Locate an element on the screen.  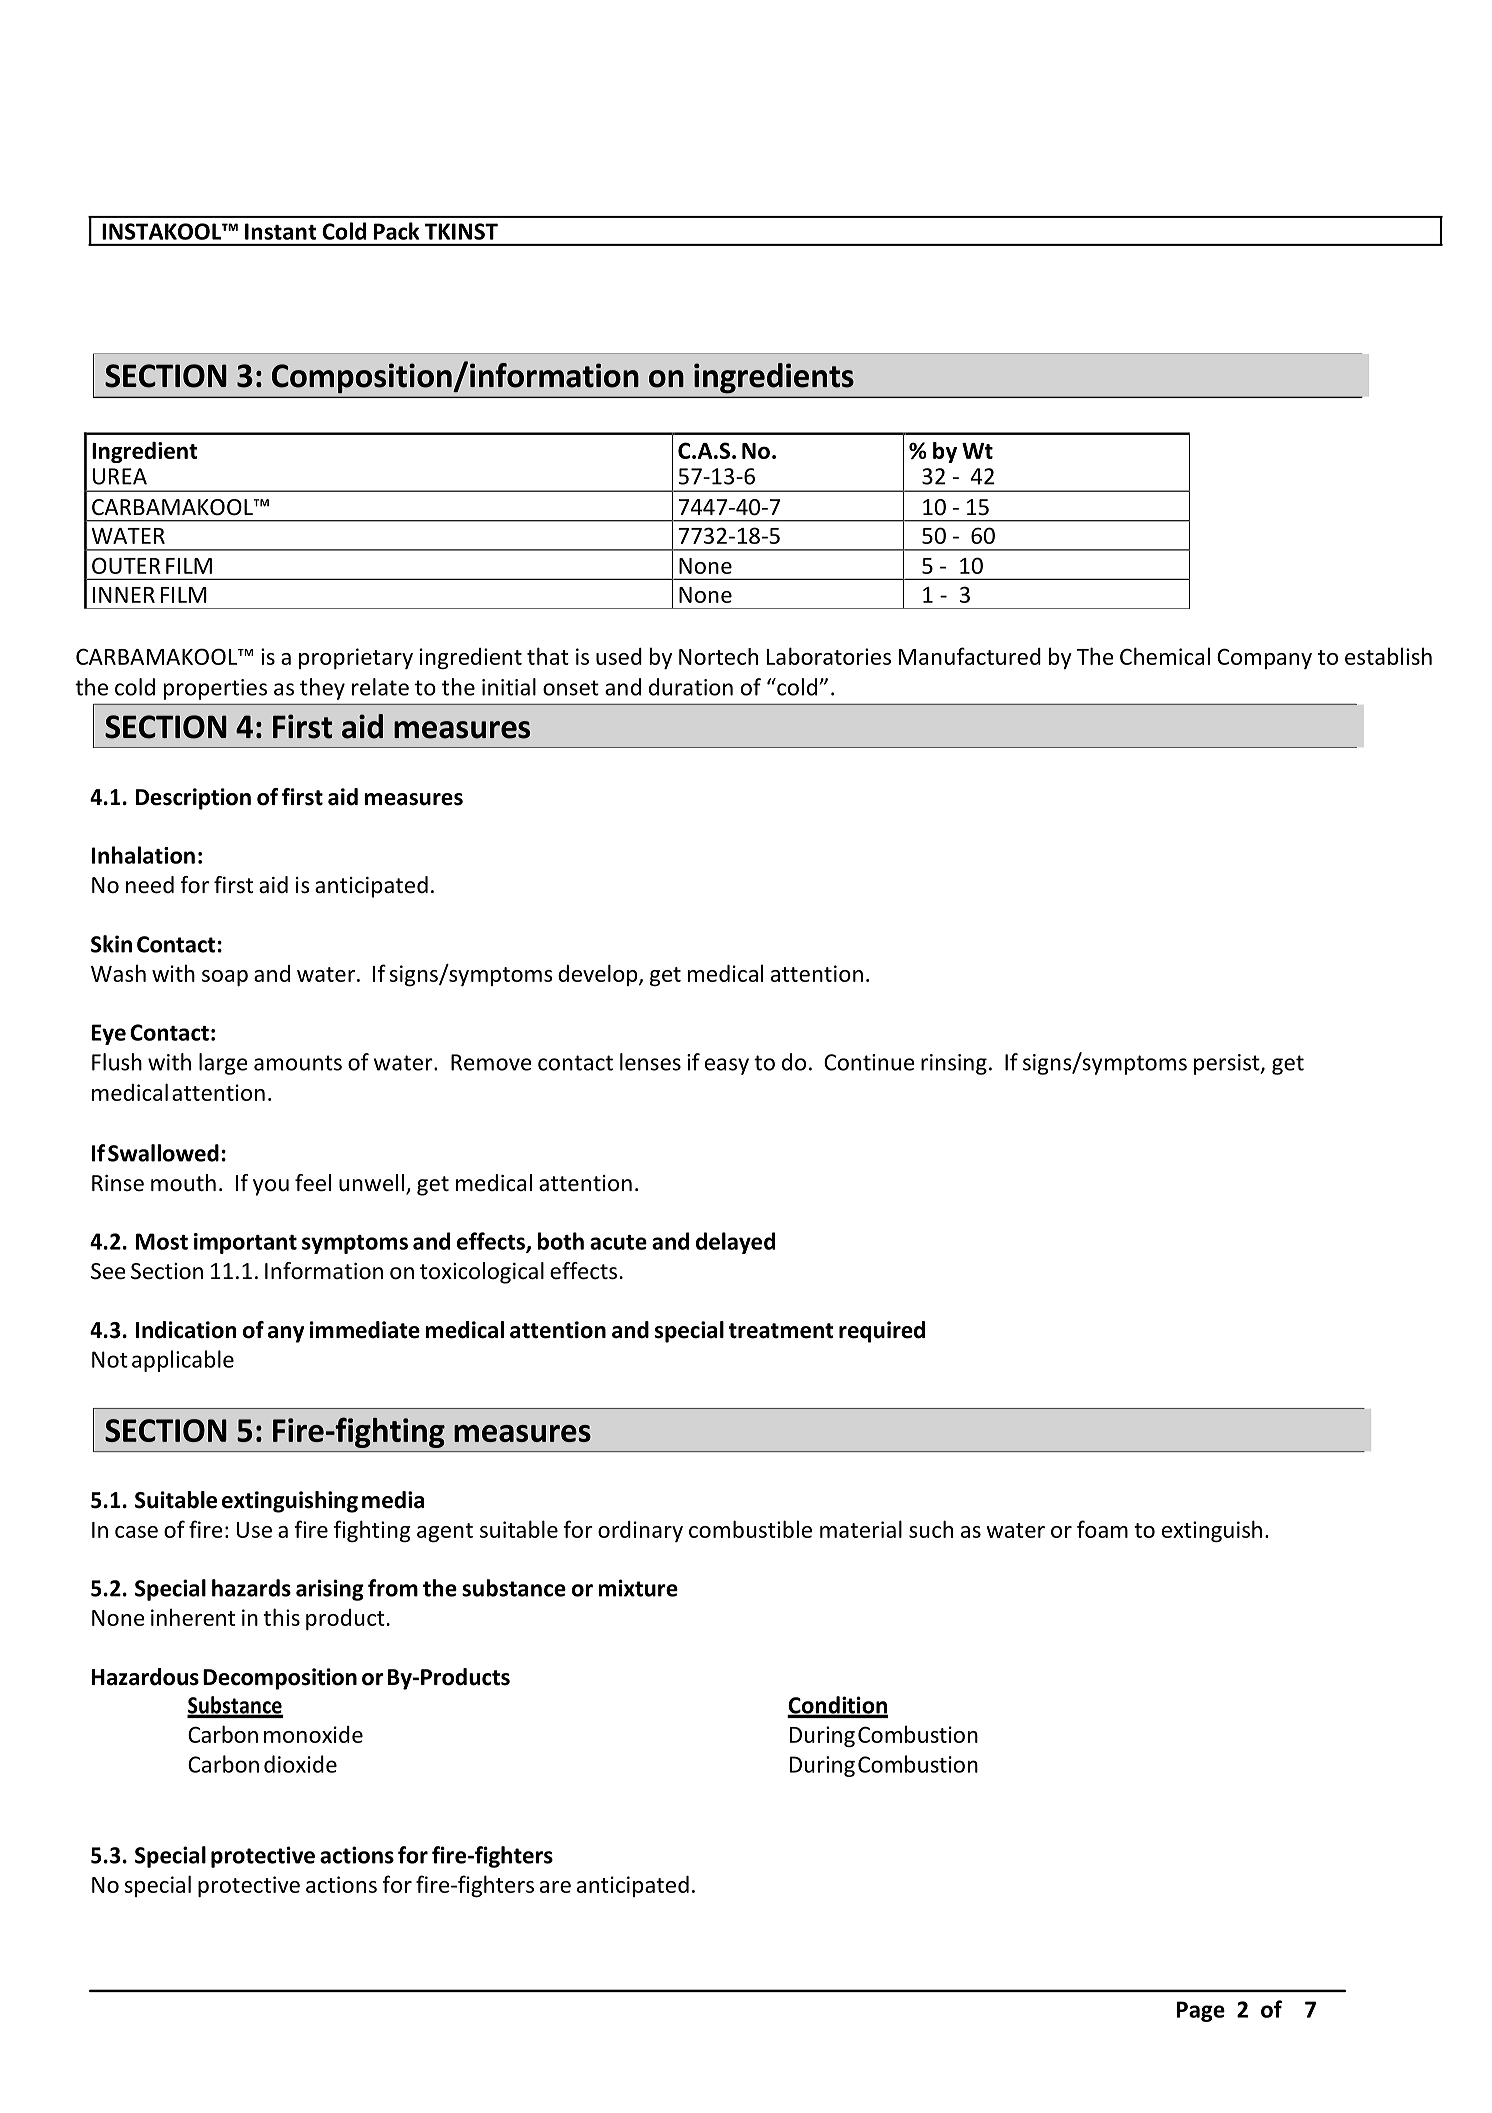
persist is located at coordinates (1228, 1064).
